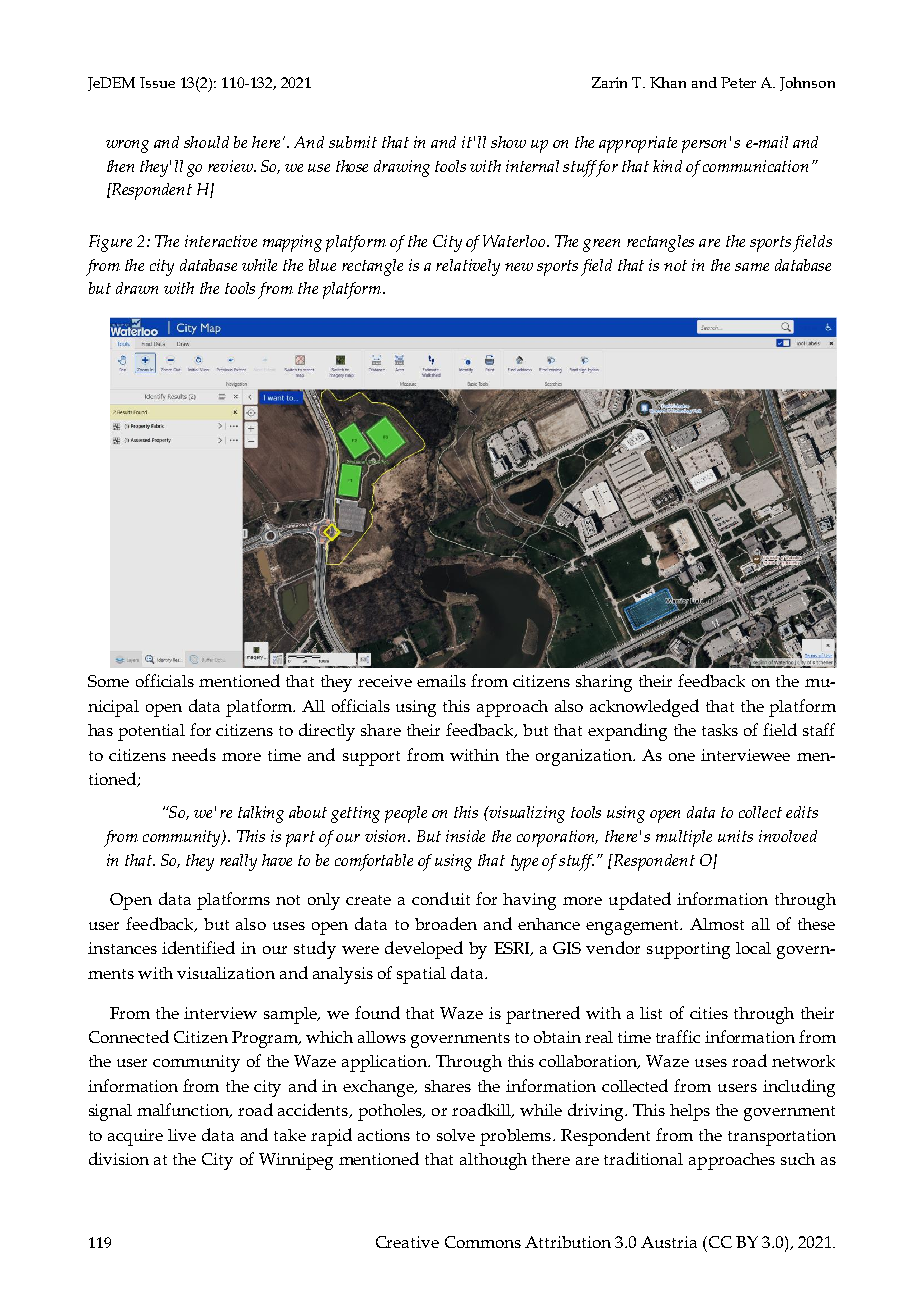  What do you see at coordinates (108, 681) in the page?
I see `Some` at bounding box center [108, 681].
